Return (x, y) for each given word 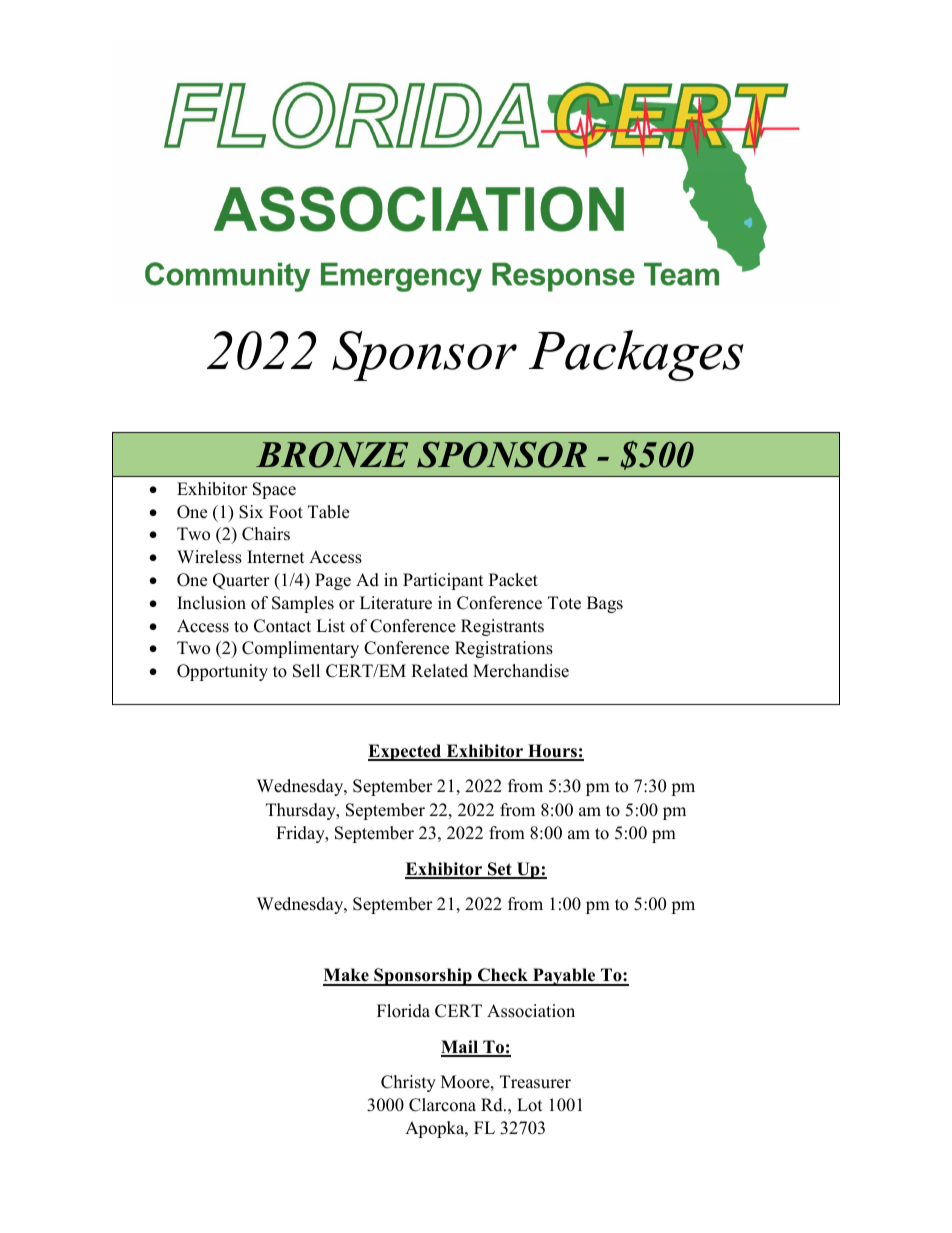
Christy (408, 1083)
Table (328, 512)
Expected (406, 752)
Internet (275, 557)
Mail (460, 1048)
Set (500, 870)
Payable (564, 977)
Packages (636, 355)
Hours (552, 752)
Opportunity (222, 672)
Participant (443, 581)
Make (347, 976)
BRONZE (332, 454)
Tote (564, 603)
